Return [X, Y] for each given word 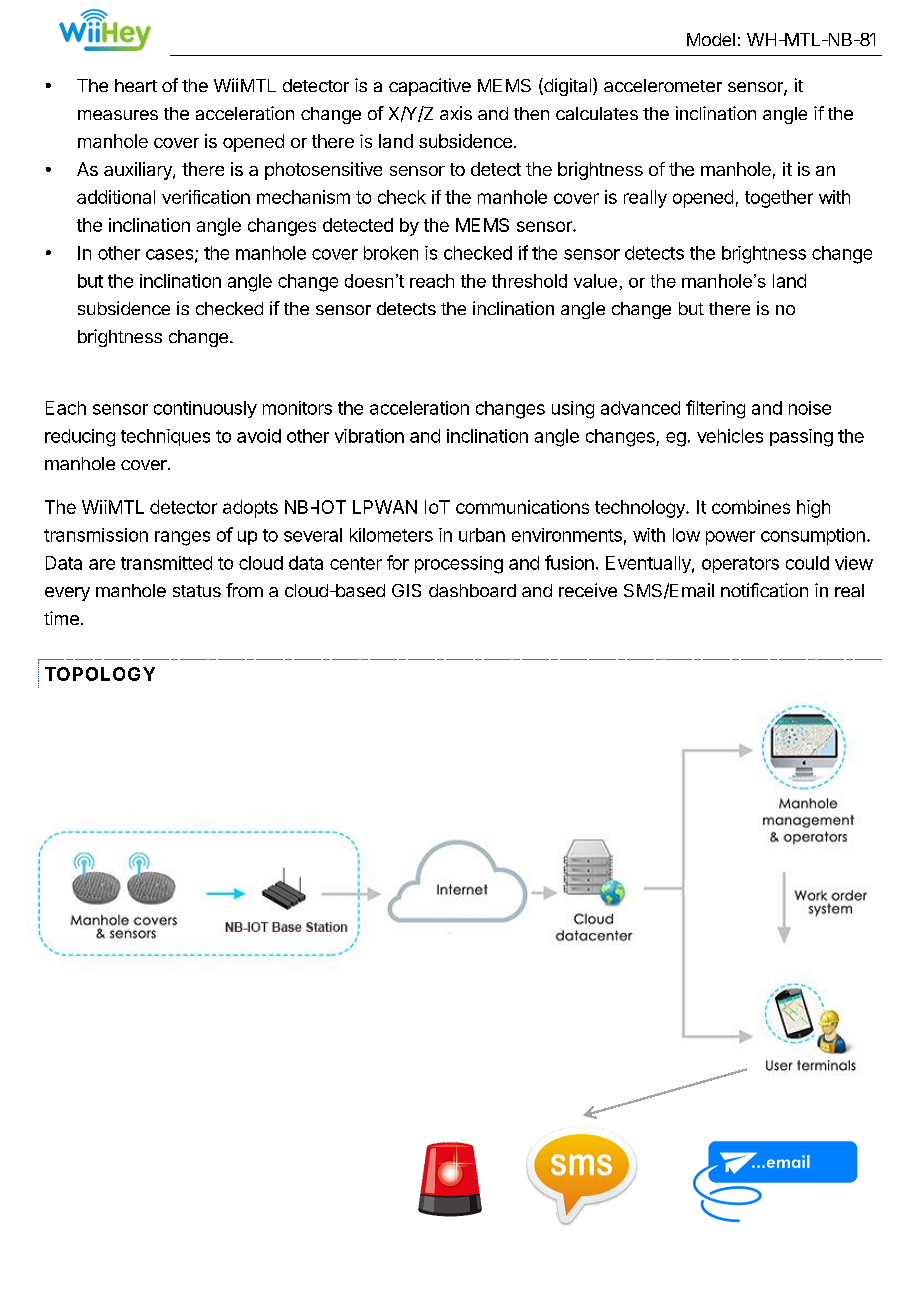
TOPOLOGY [100, 674]
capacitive [430, 87]
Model [711, 39]
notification [764, 590]
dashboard [472, 590]
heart [136, 85]
